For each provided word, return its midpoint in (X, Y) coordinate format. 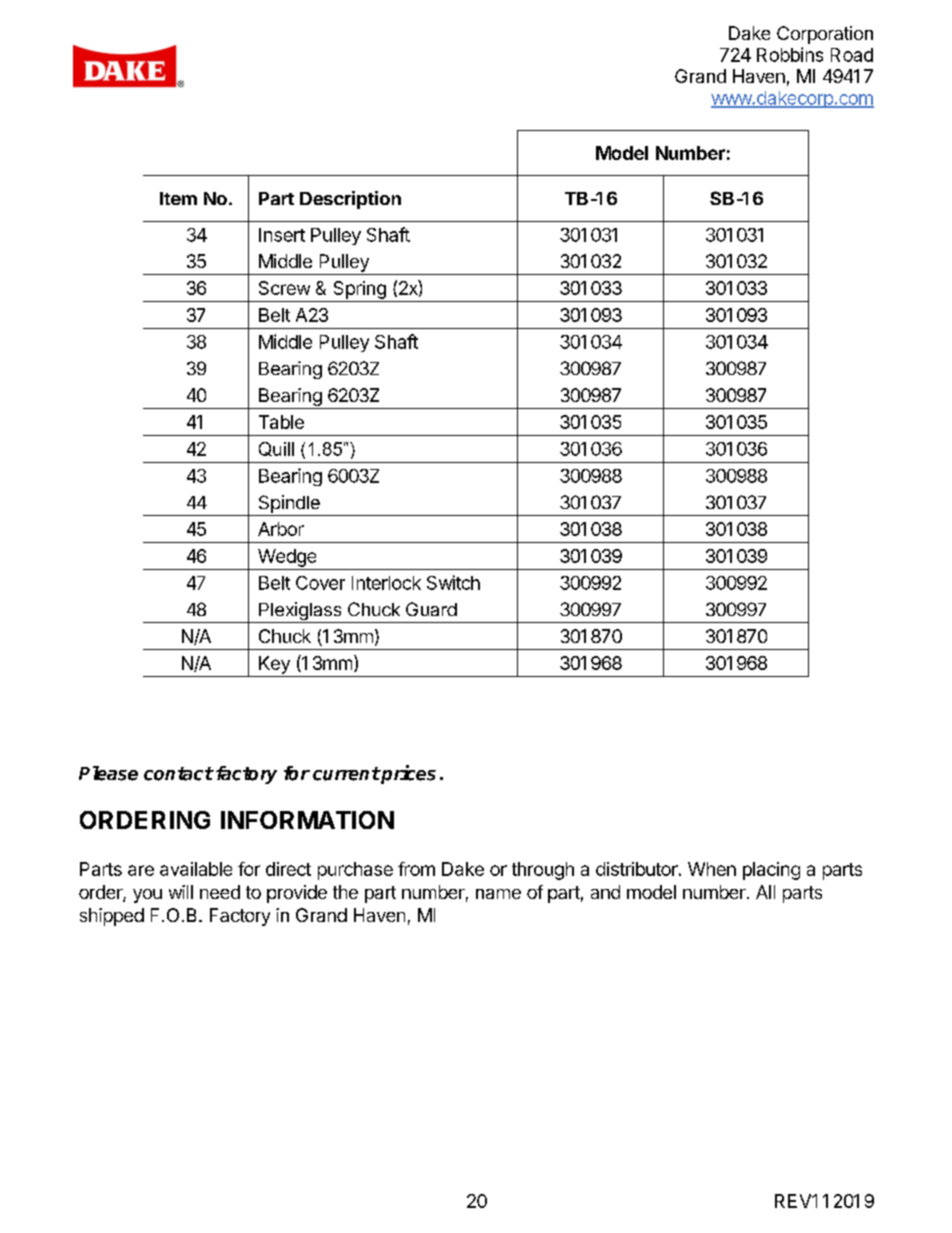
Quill (276, 449)
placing (771, 871)
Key (274, 665)
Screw (284, 288)
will (181, 892)
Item (178, 198)
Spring (360, 290)
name (498, 894)
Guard (431, 609)
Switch (453, 582)
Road (852, 55)
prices (407, 774)
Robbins (790, 54)
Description (350, 200)
